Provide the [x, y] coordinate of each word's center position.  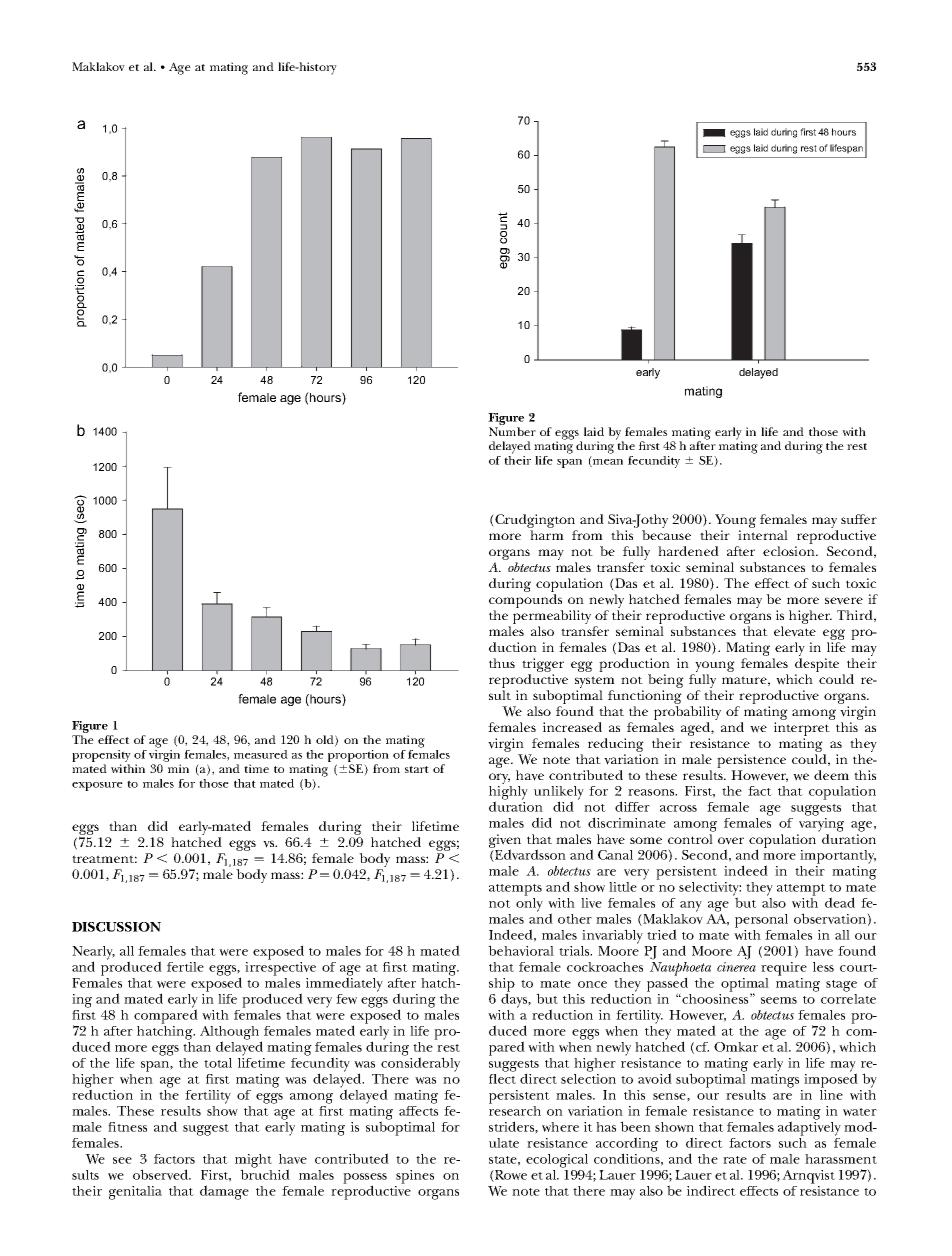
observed [162, 1174]
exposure [97, 786]
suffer [859, 519]
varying [821, 825]
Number [512, 431]
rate [735, 1160]
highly [508, 792]
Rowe [510, 1176]
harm [547, 535]
